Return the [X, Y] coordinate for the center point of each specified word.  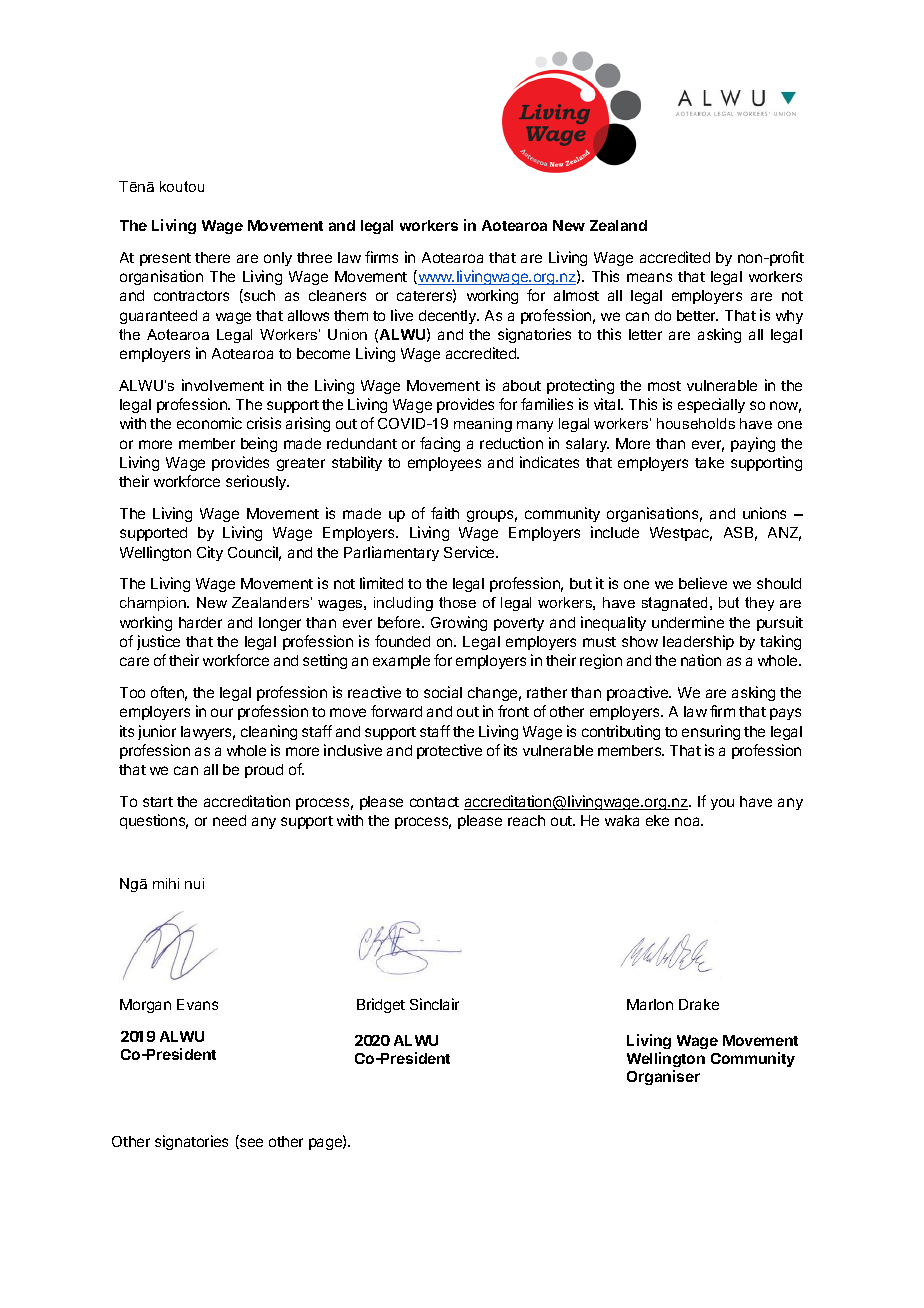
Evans [197, 1004]
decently [448, 317]
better [697, 315]
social [443, 692]
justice [158, 642]
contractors [191, 296]
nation [701, 660]
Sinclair [434, 1004]
